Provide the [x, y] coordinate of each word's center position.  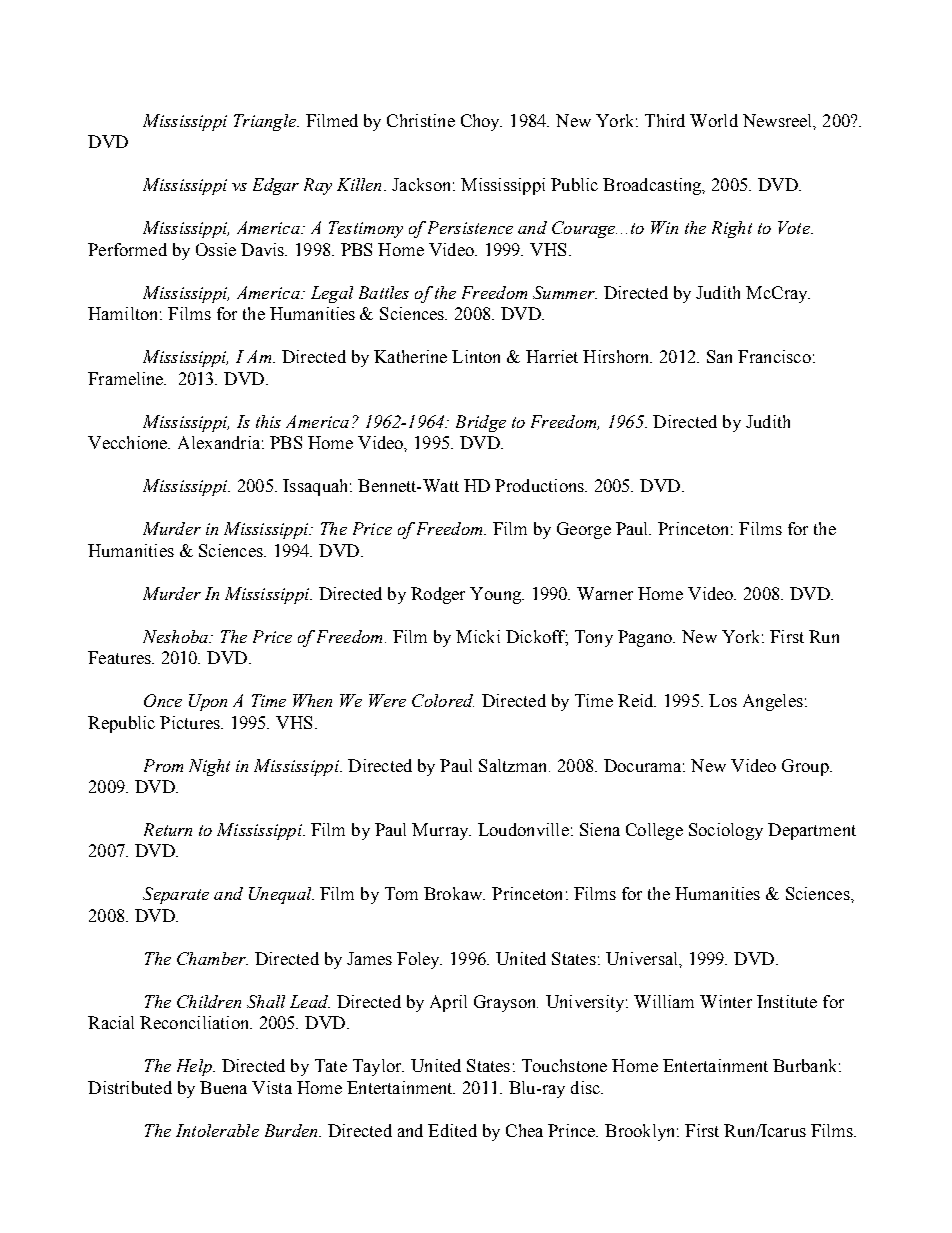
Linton [476, 356]
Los [723, 700]
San [719, 356]
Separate [176, 895]
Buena [223, 1087]
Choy [481, 122]
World [714, 120]
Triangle [266, 122]
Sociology [726, 831]
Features [120, 657]
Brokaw [454, 893]
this [268, 421]
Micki [478, 636]
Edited [452, 1130]
